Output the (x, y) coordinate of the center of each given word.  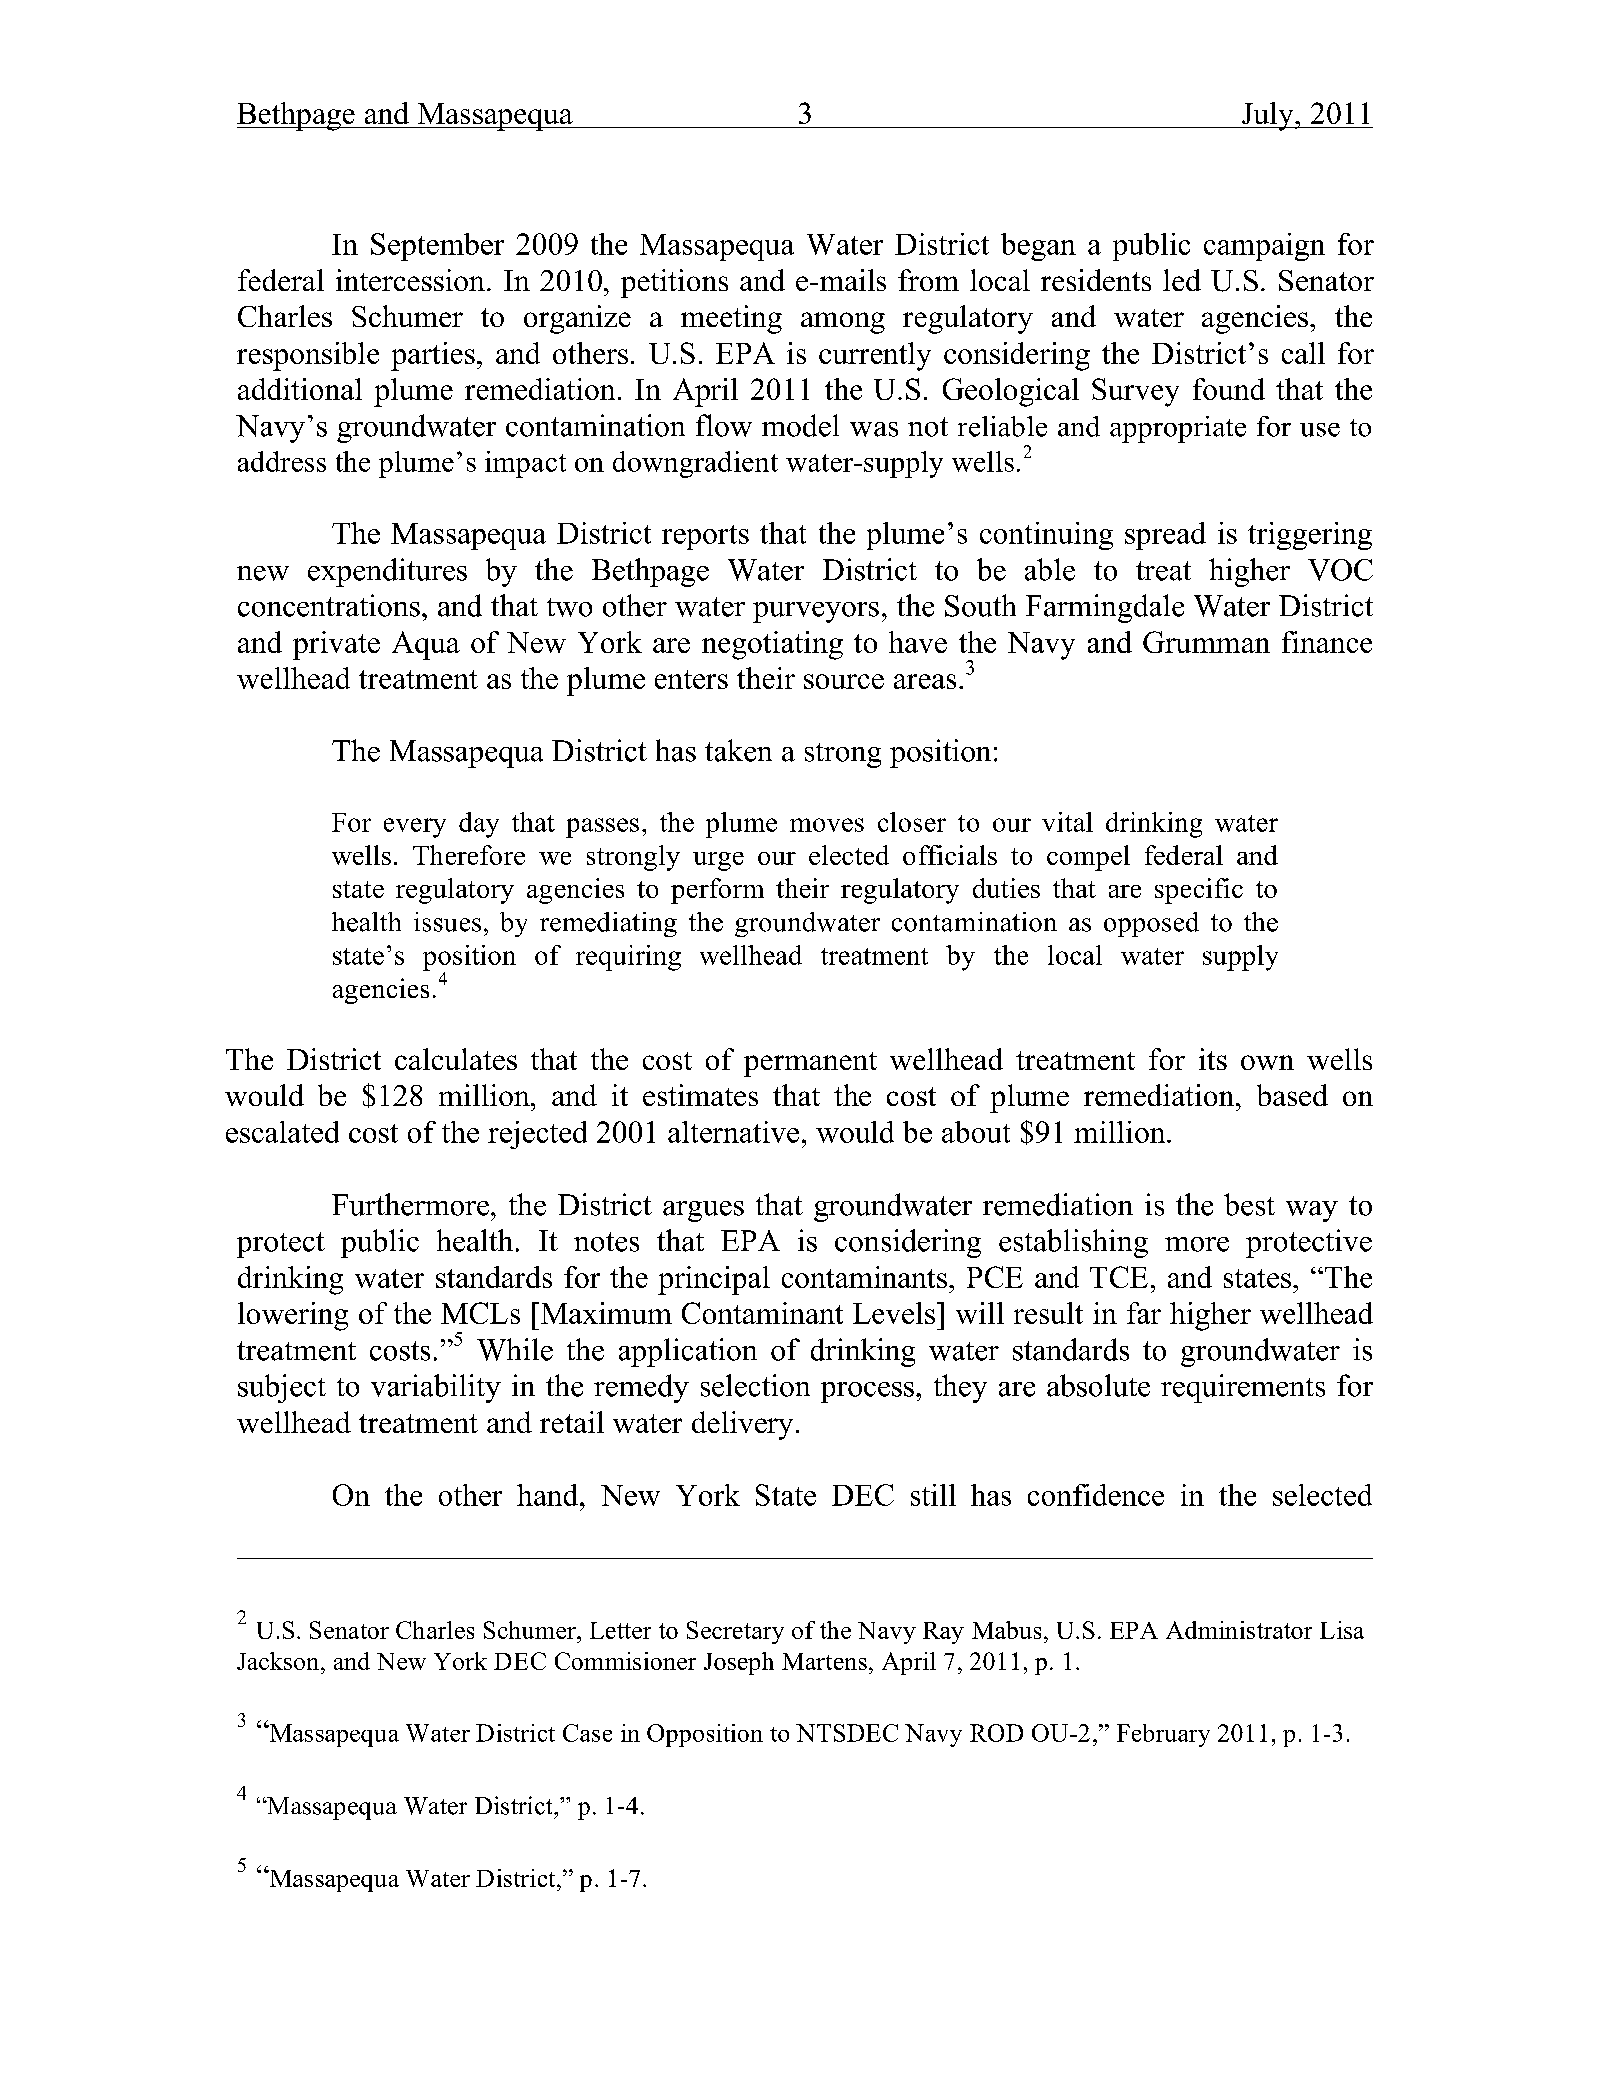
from (928, 280)
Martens (824, 1661)
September (437, 247)
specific (1199, 891)
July (1267, 116)
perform (717, 891)
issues (447, 922)
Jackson (279, 1661)
